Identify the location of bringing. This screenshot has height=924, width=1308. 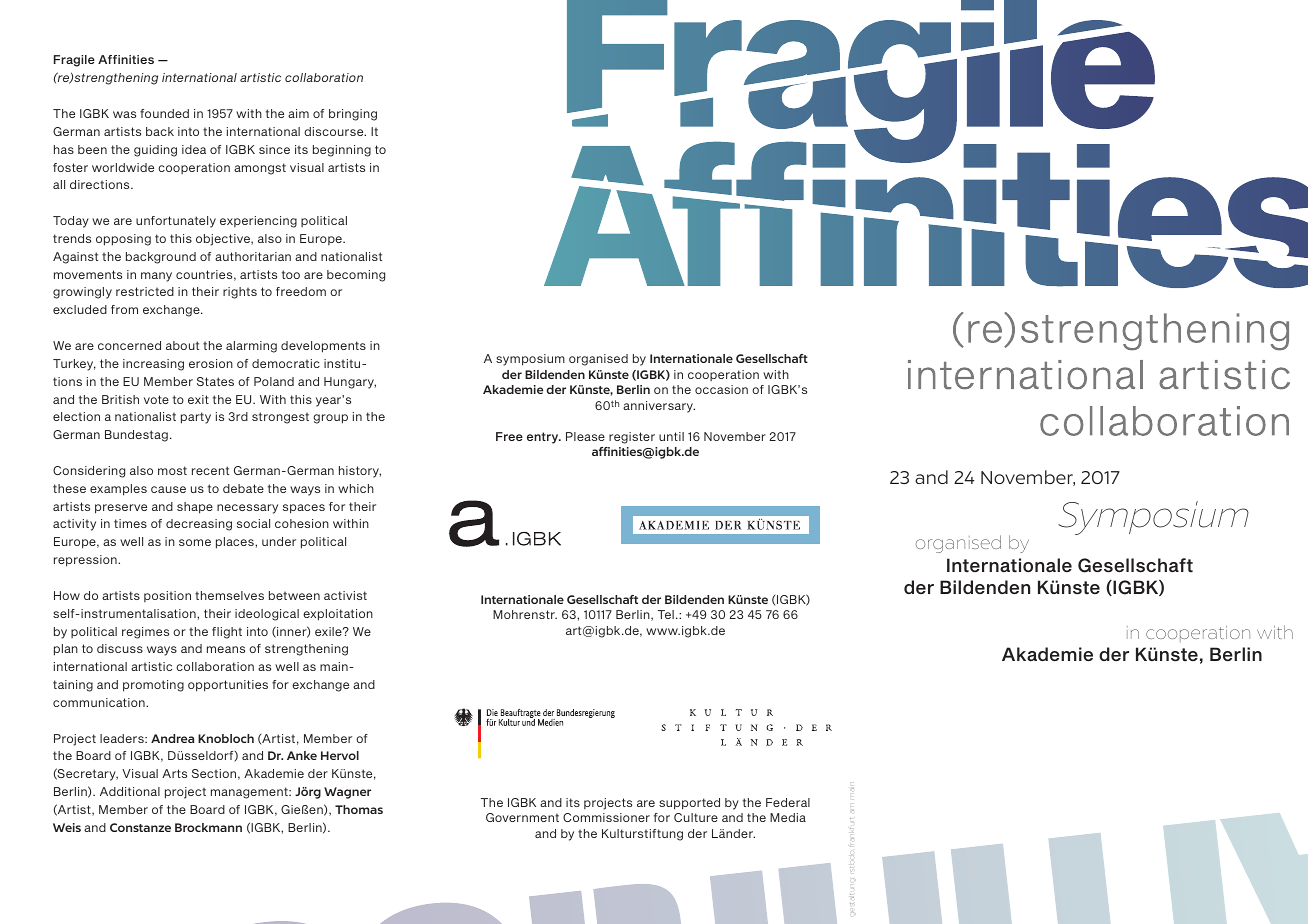
(353, 115).
